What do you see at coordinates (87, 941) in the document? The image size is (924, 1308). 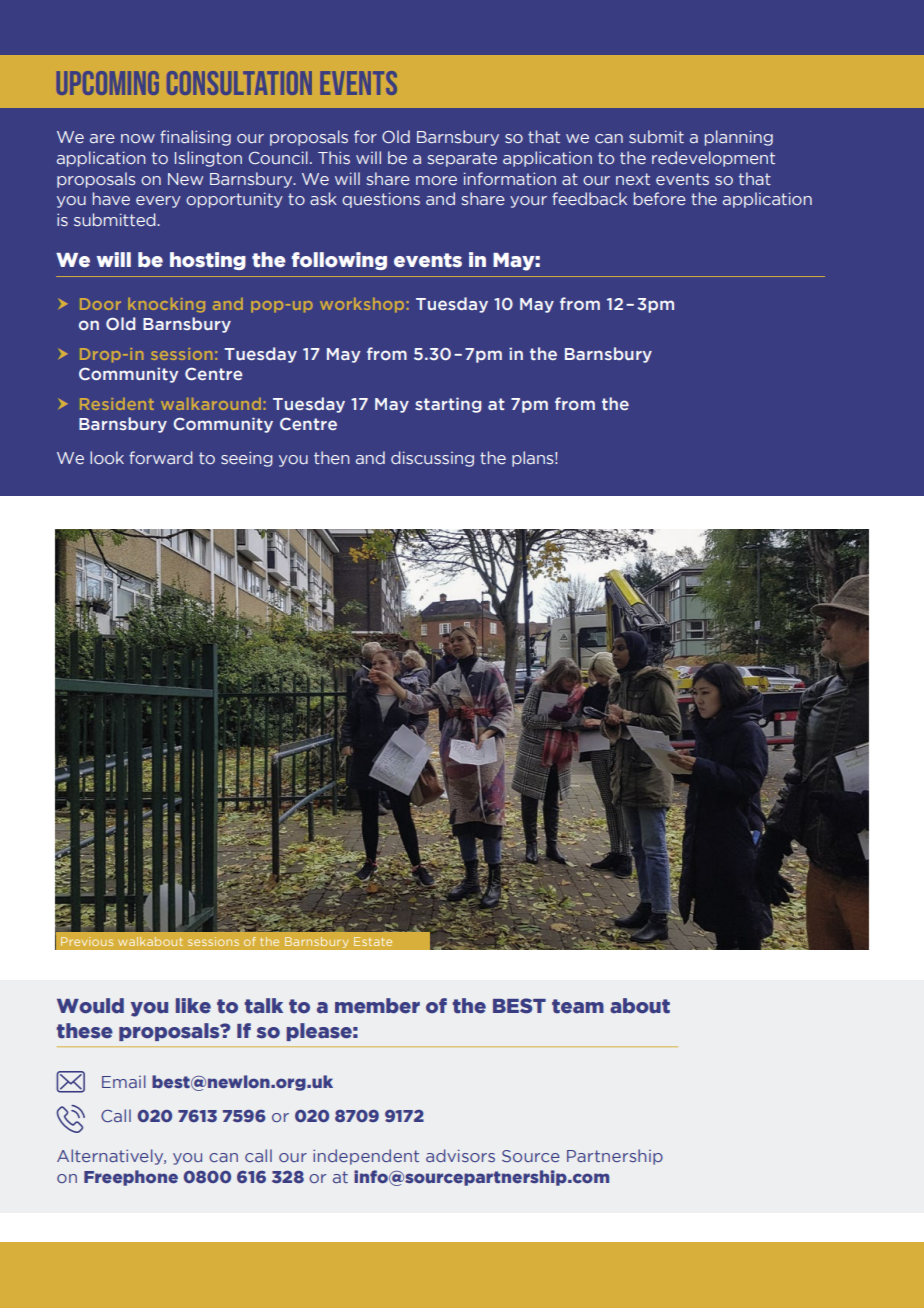 I see `Previous` at bounding box center [87, 941].
